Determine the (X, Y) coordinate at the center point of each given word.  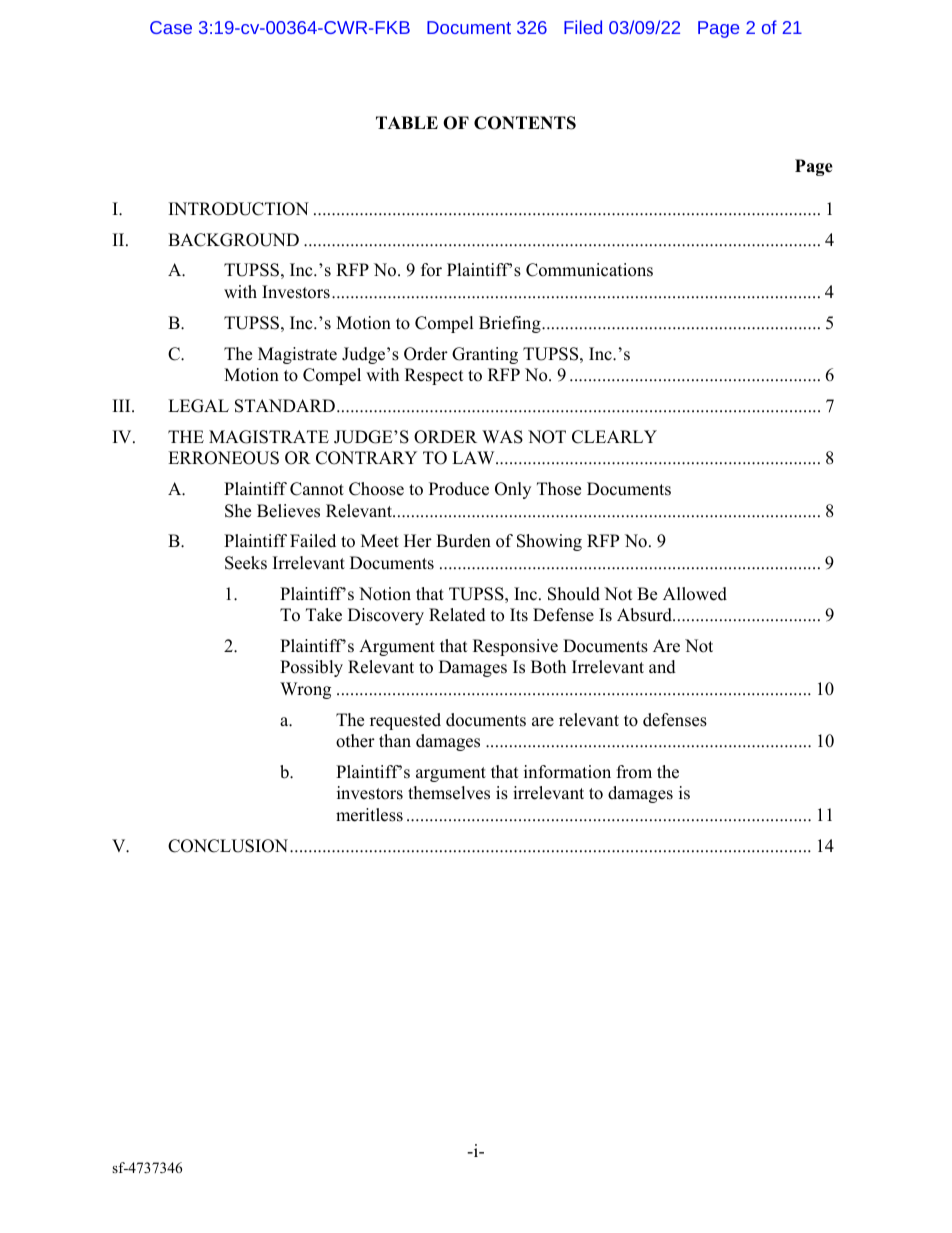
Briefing (511, 324)
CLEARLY (614, 437)
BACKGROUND (233, 240)
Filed (583, 27)
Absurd (645, 615)
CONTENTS (525, 123)
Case (171, 27)
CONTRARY (366, 458)
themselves (449, 793)
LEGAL (198, 406)
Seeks (246, 563)
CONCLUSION (229, 846)
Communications (589, 270)
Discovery (386, 616)
